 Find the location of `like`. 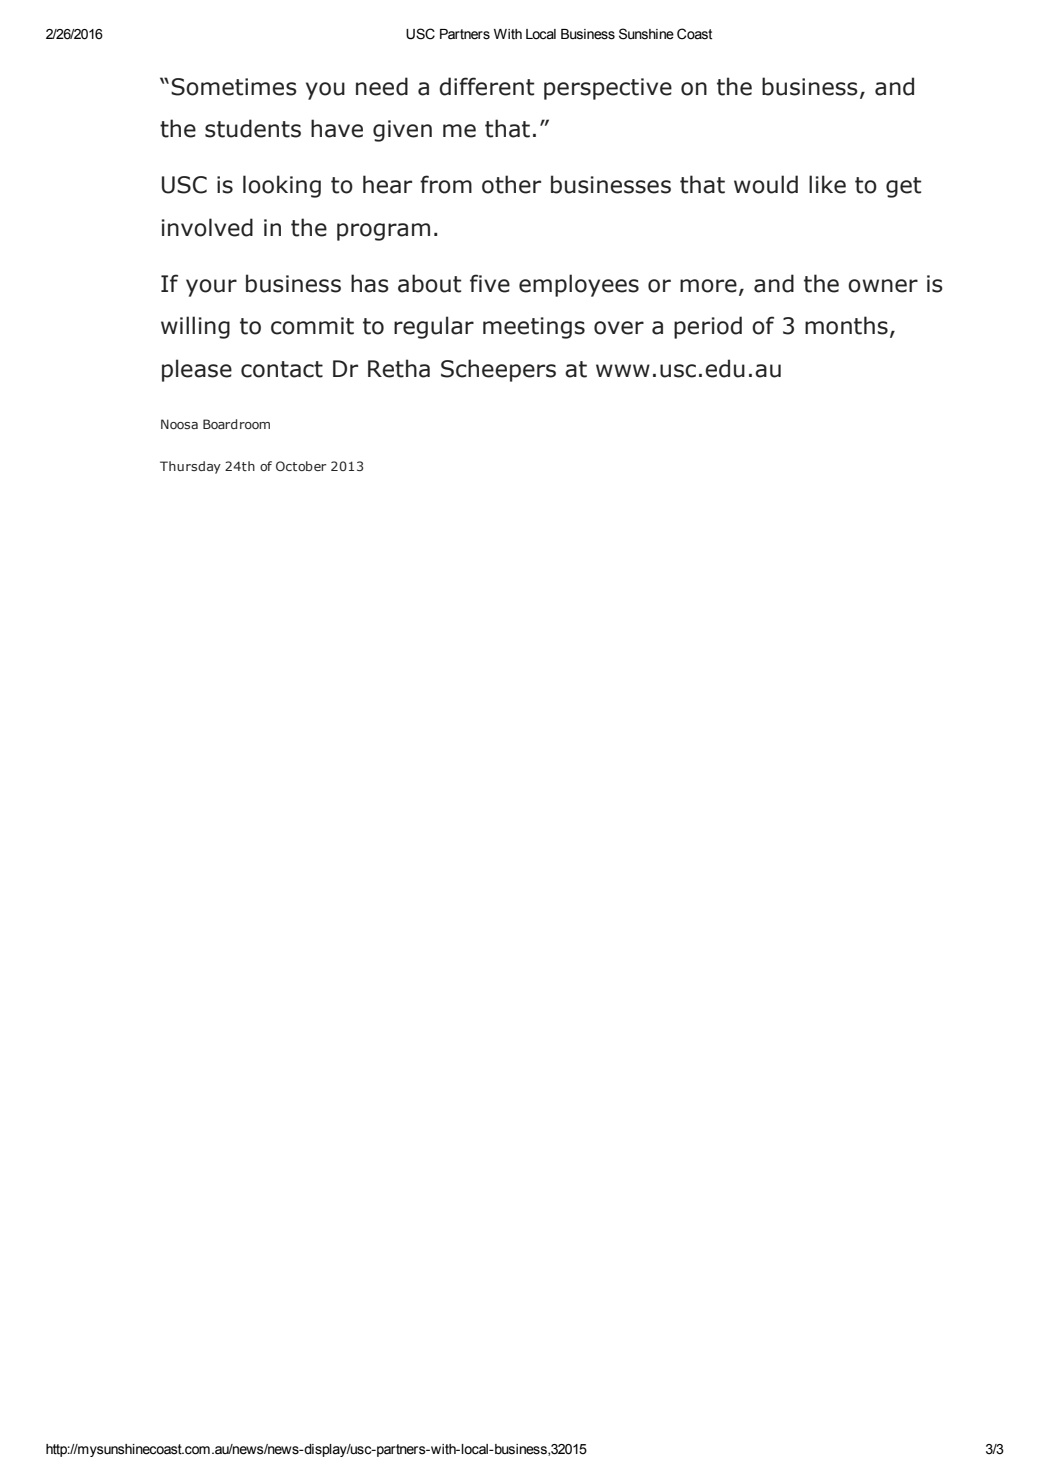

like is located at coordinates (827, 184).
